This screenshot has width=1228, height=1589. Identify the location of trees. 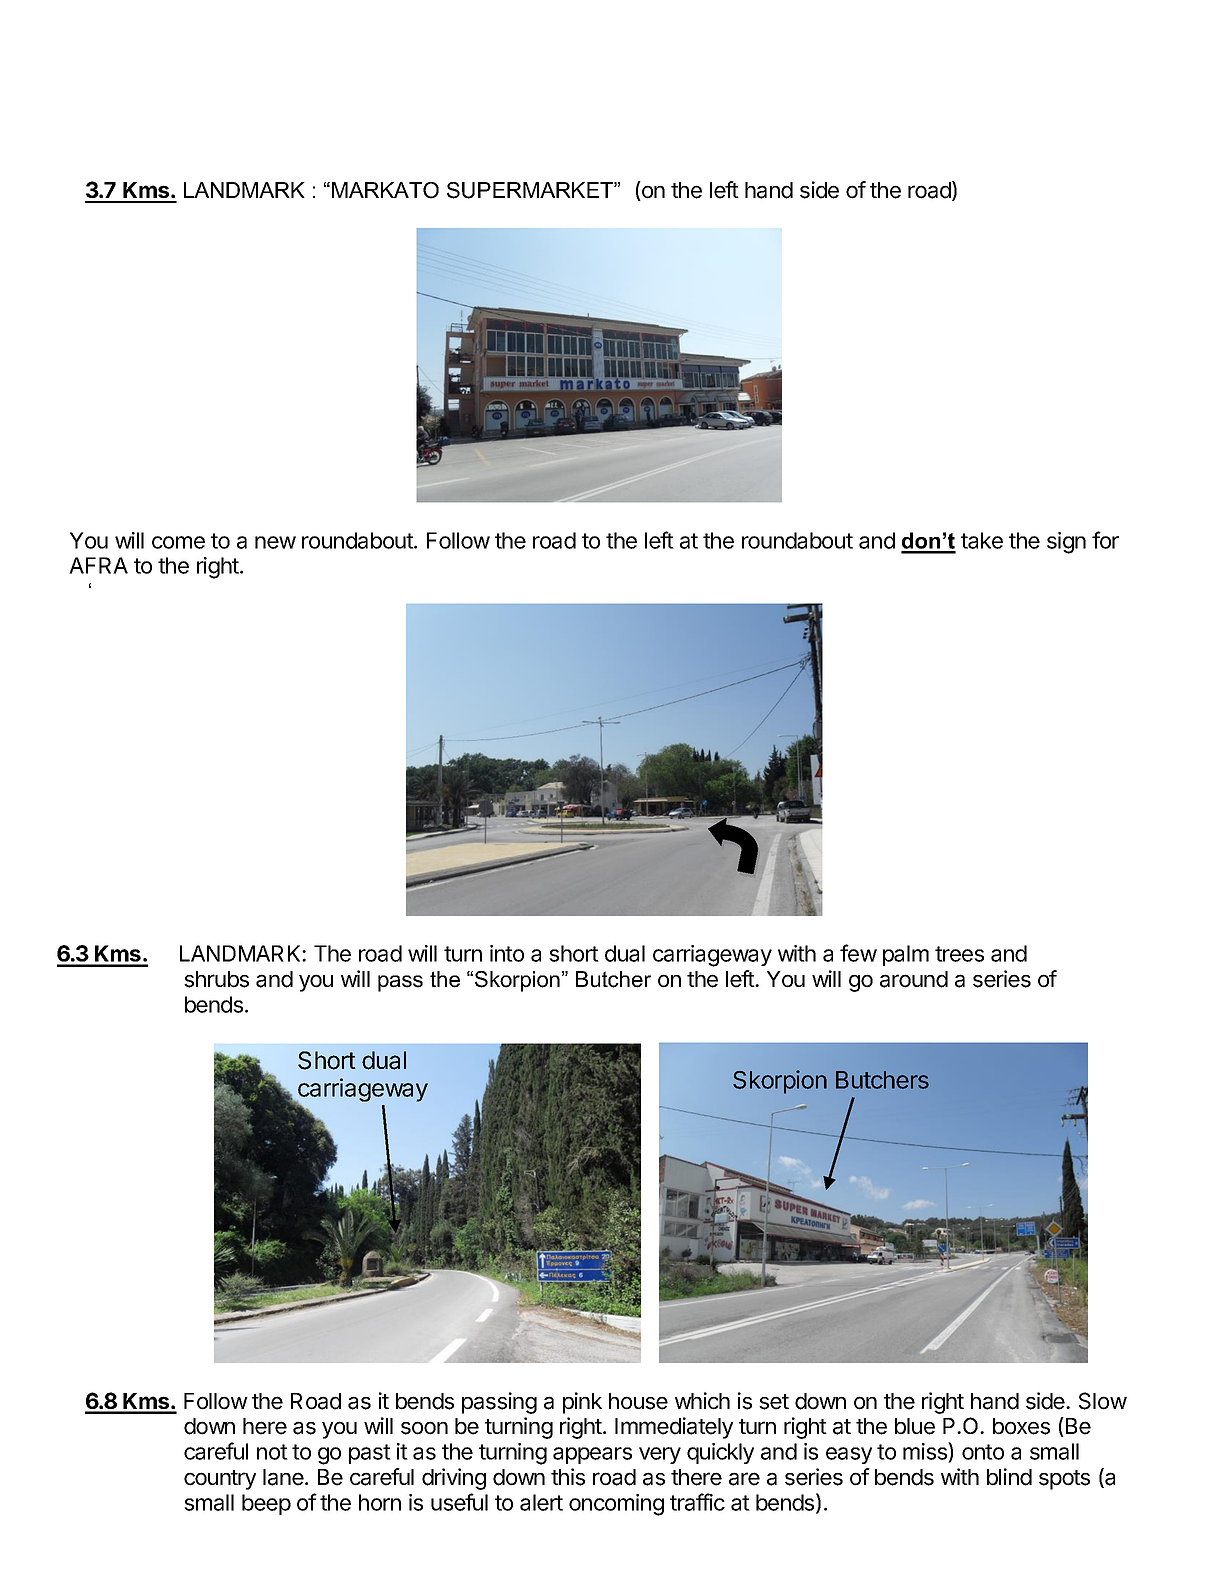
(959, 954).
